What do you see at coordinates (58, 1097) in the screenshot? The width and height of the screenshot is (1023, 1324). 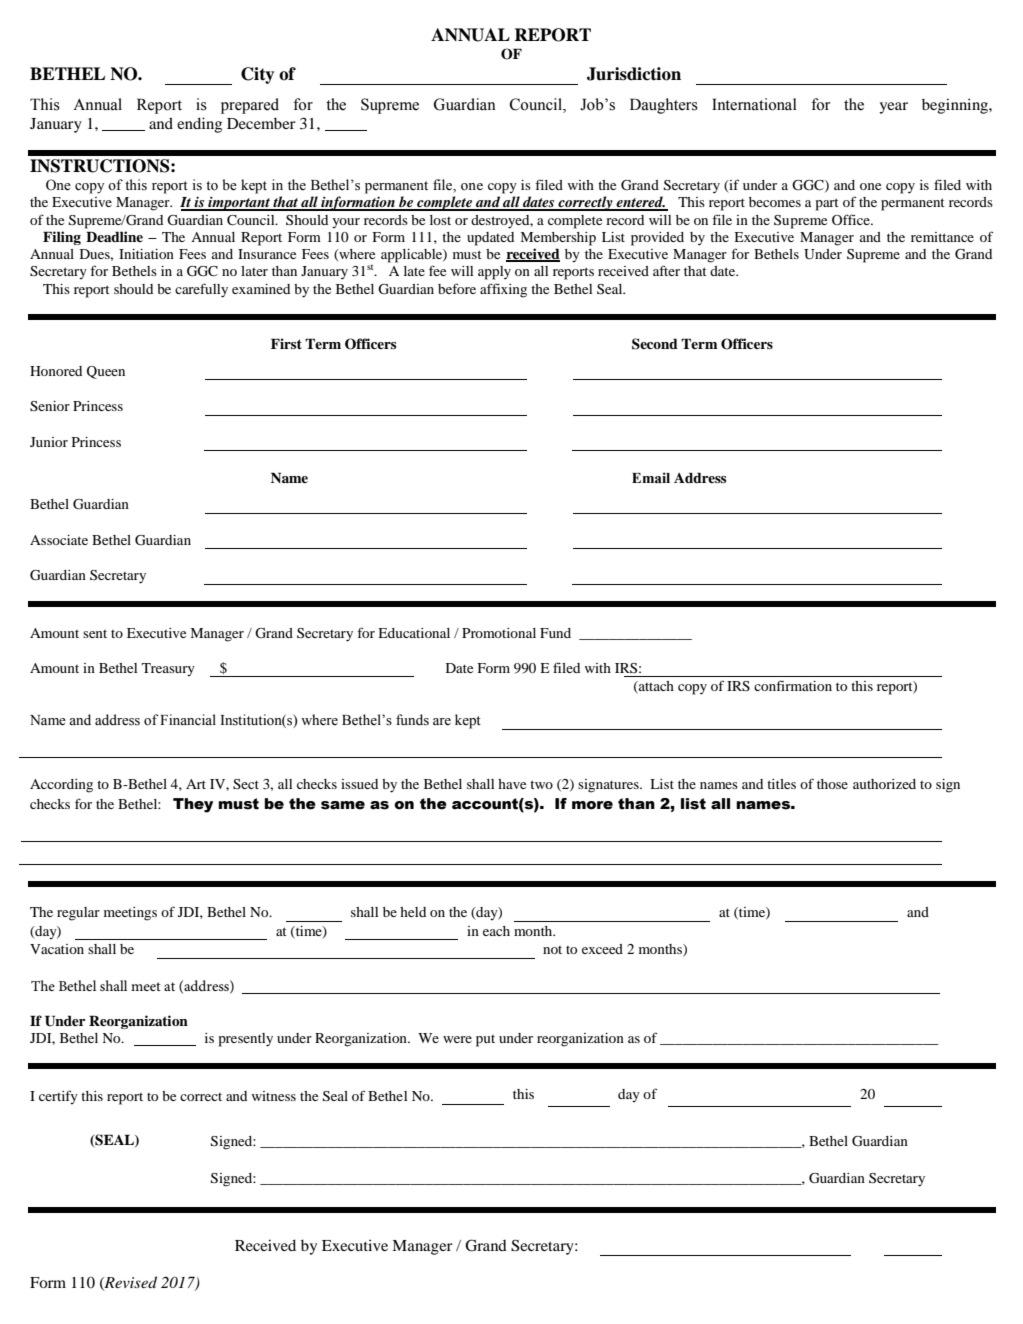 I see `certify` at bounding box center [58, 1097].
